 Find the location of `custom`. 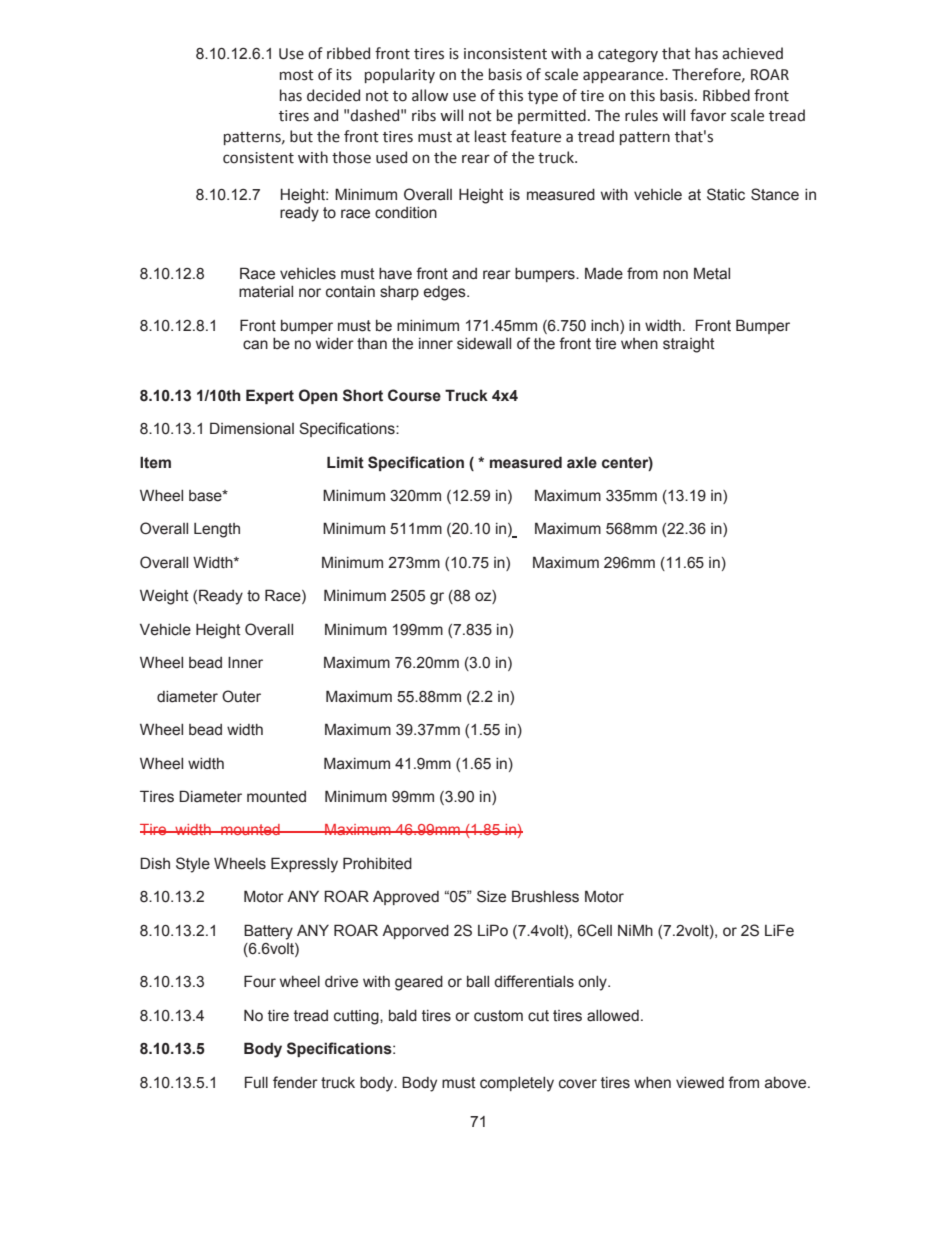

custom is located at coordinates (498, 1016).
